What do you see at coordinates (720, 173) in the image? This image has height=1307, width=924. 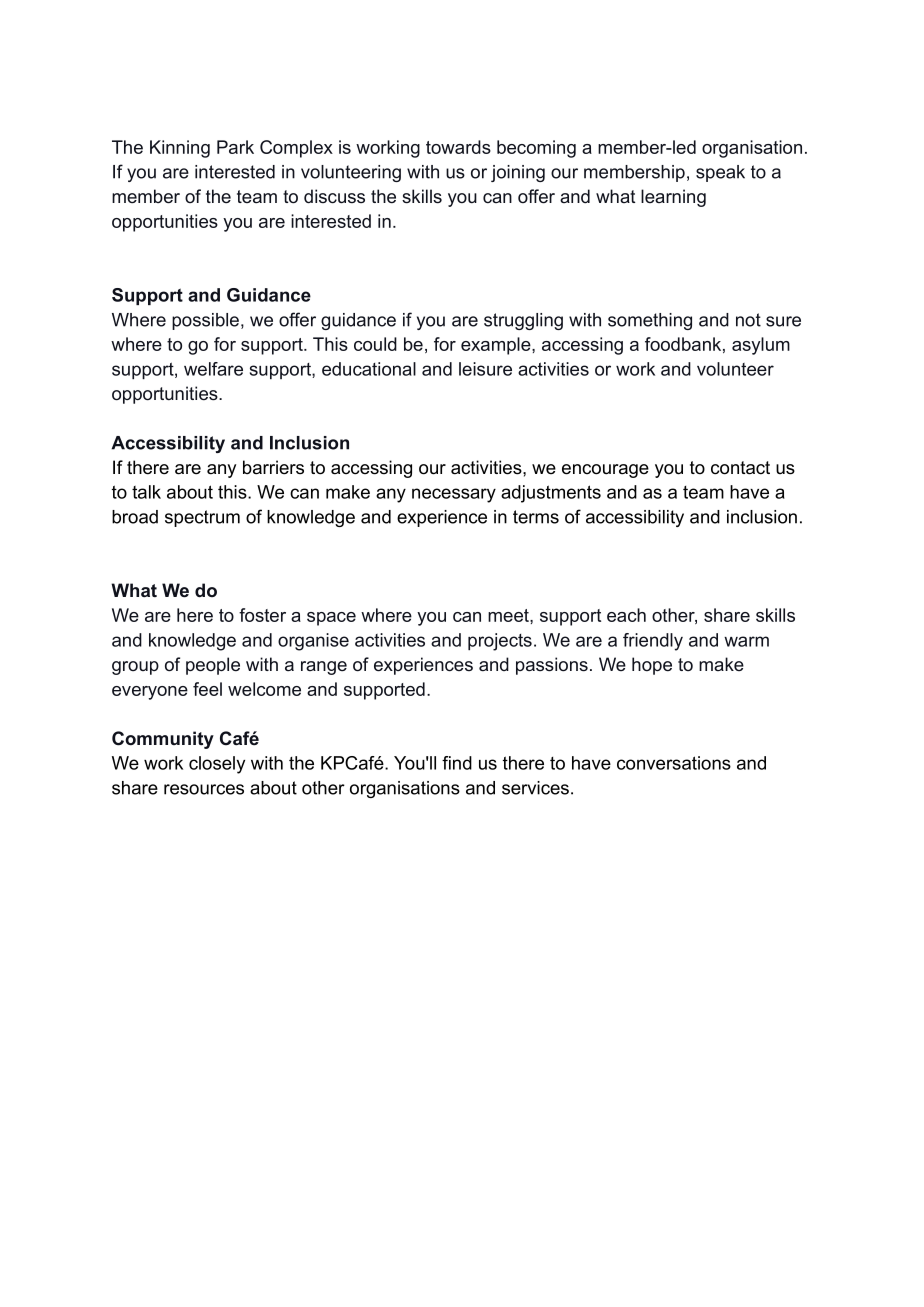 I see `speak` at bounding box center [720, 173].
